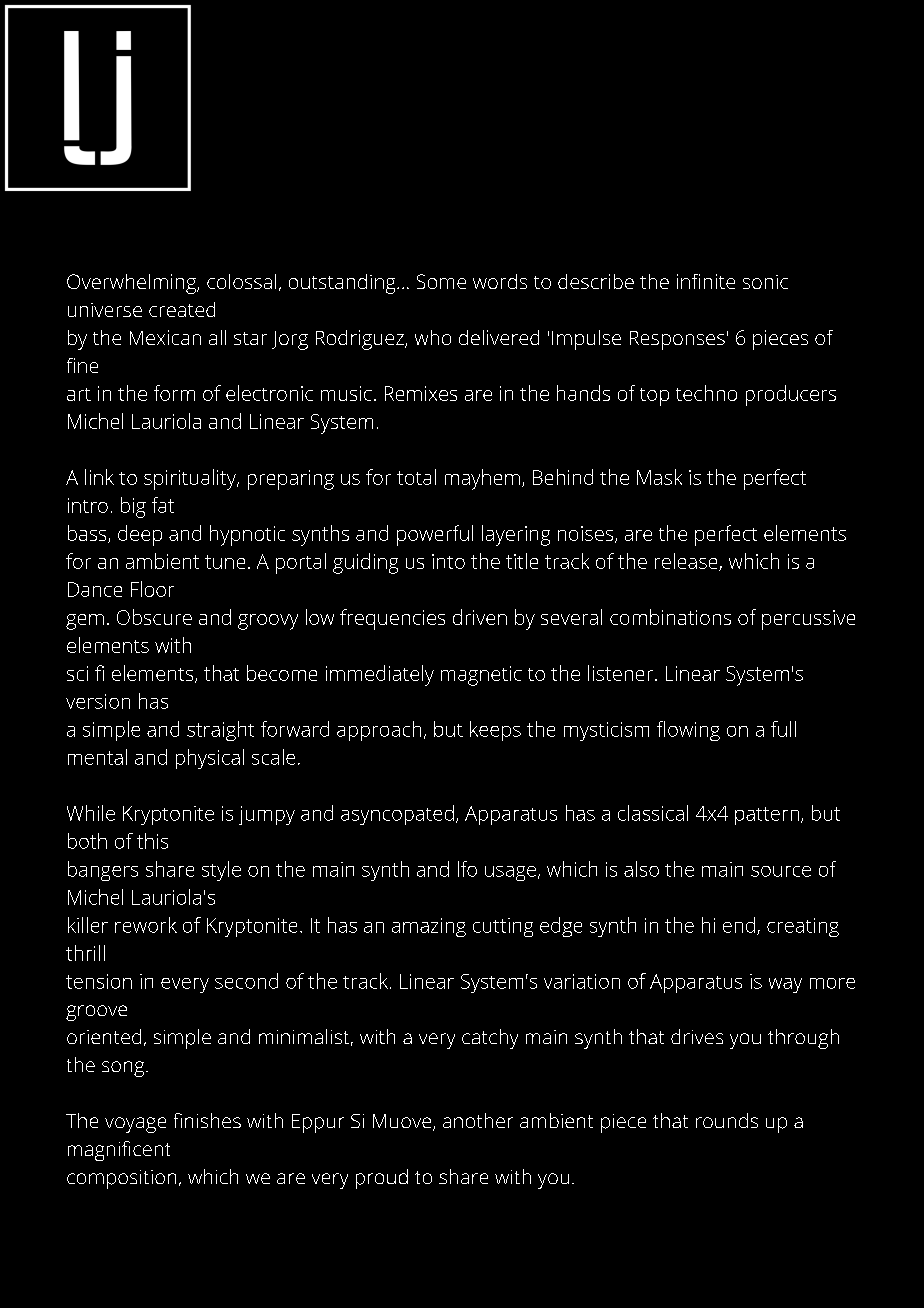 This document has height=1308, width=924. Describe the element at coordinates (182, 309) in the document. I see `created` at that location.
